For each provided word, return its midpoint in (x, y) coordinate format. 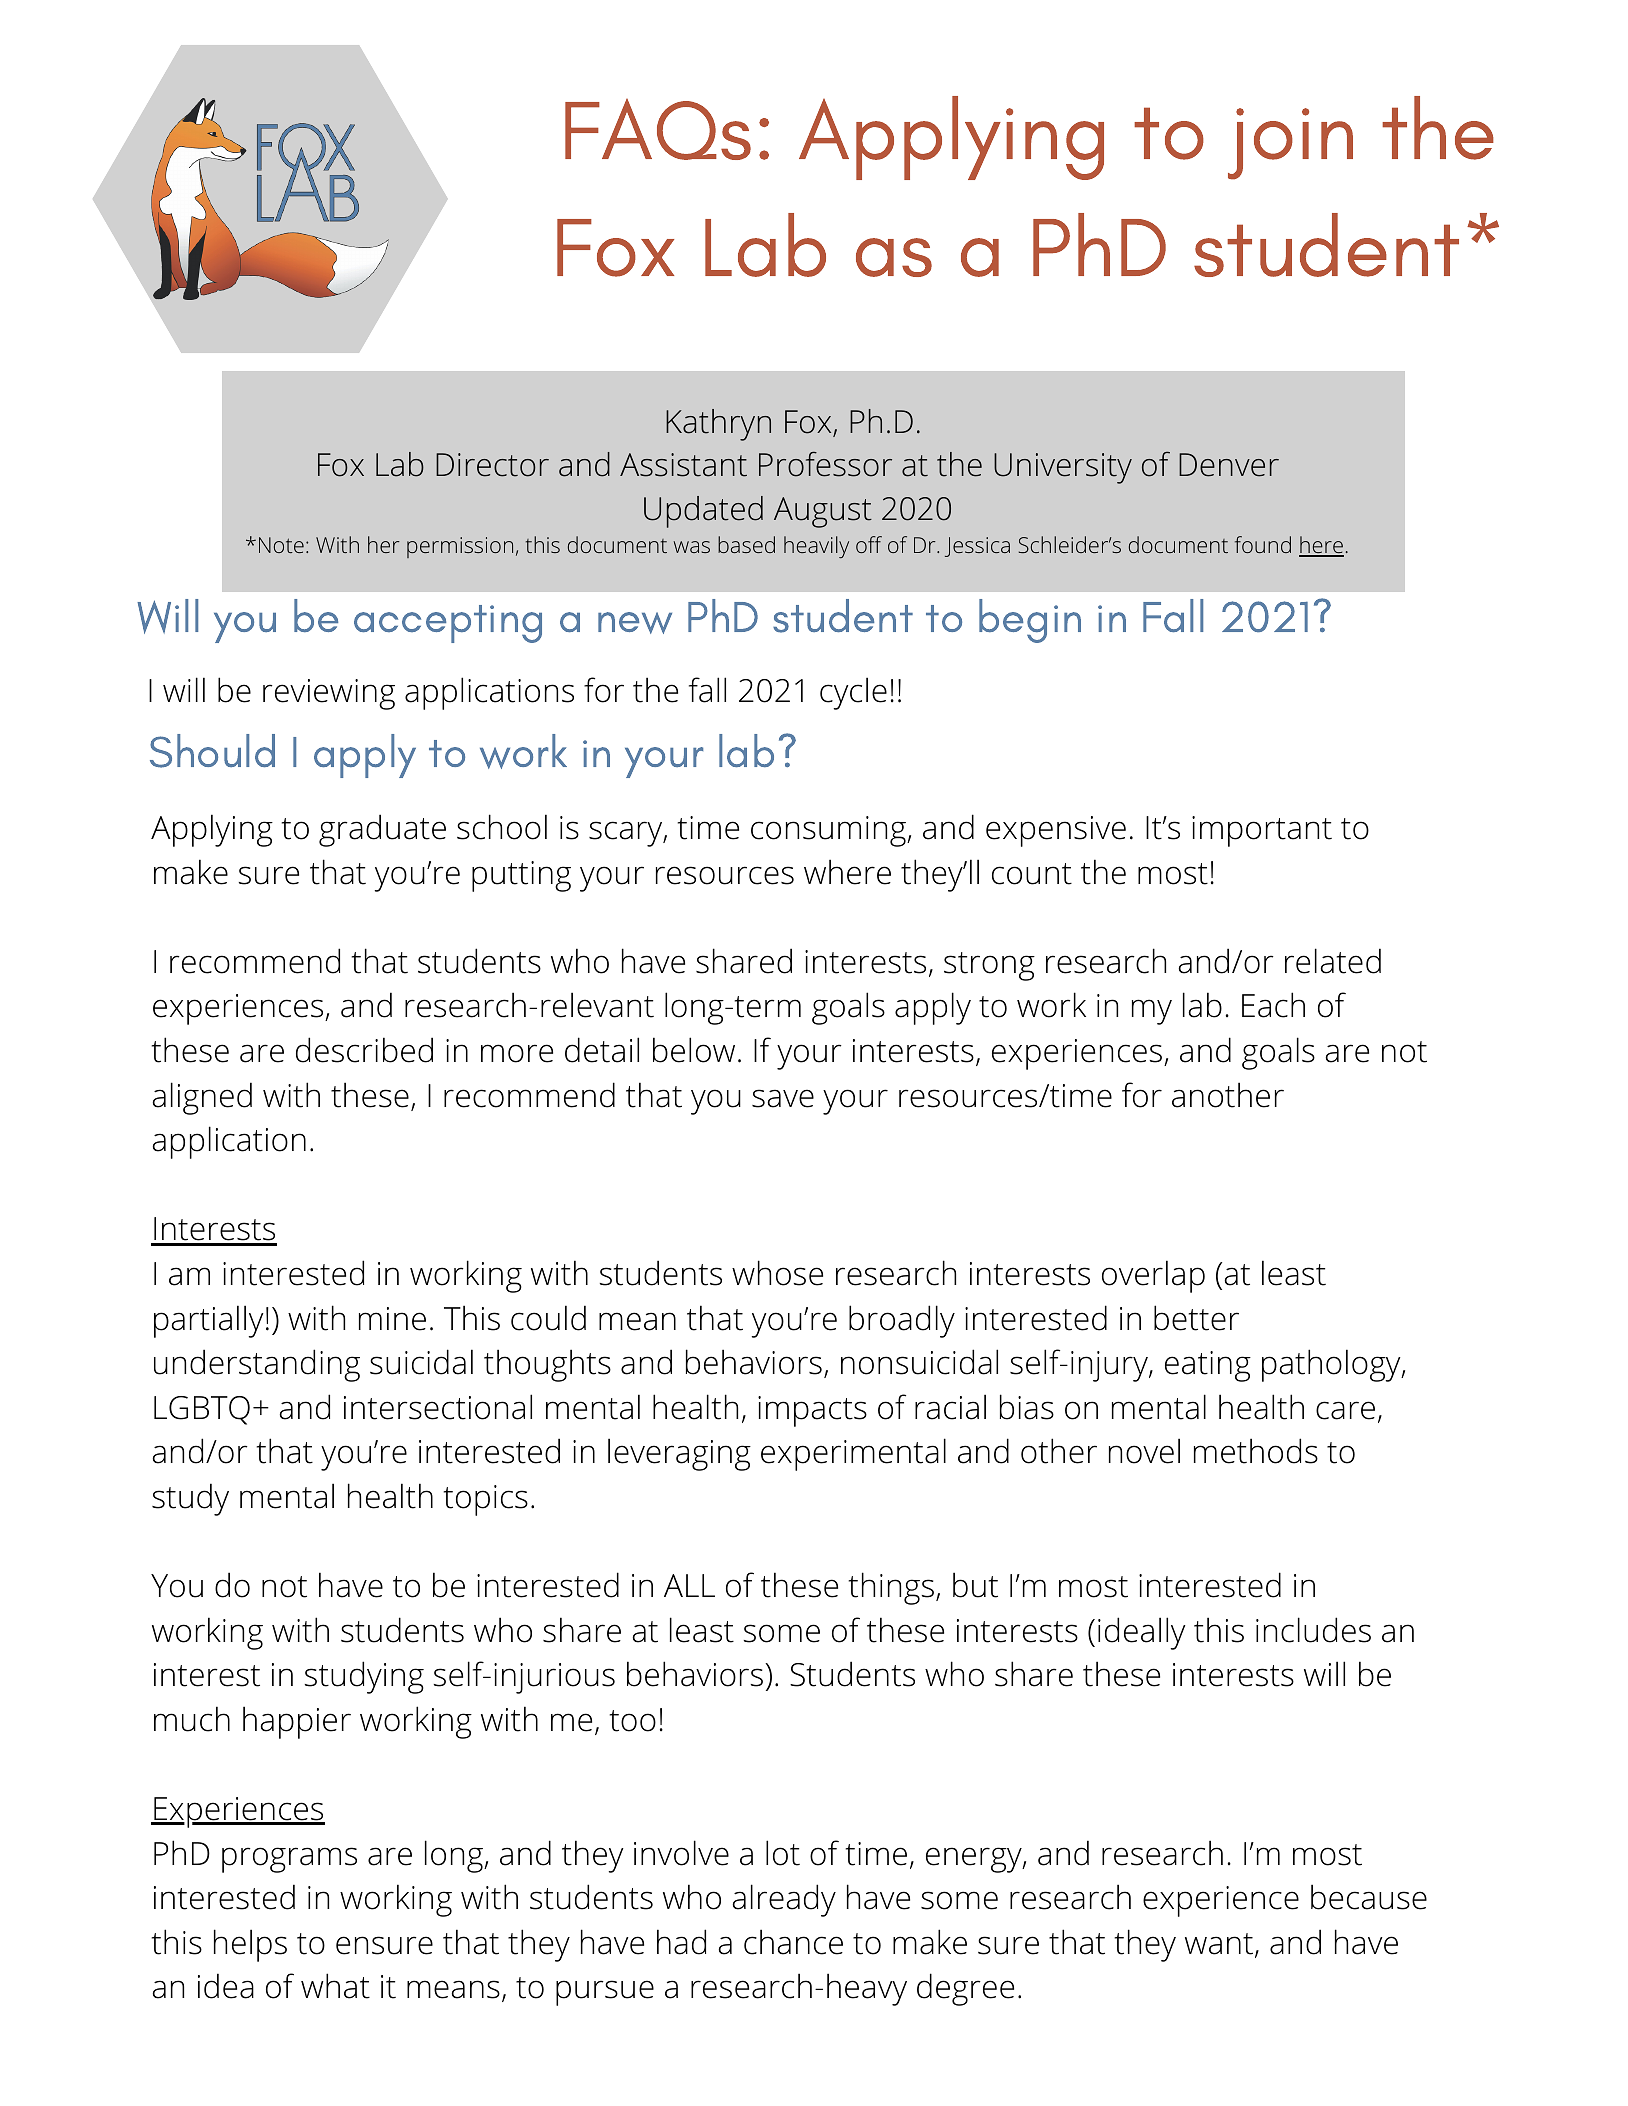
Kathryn (718, 425)
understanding (257, 1365)
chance (793, 1942)
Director (492, 465)
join (1290, 144)
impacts (812, 1411)
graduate (382, 830)
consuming (829, 831)
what (335, 1986)
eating (1208, 1366)
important (1262, 831)
